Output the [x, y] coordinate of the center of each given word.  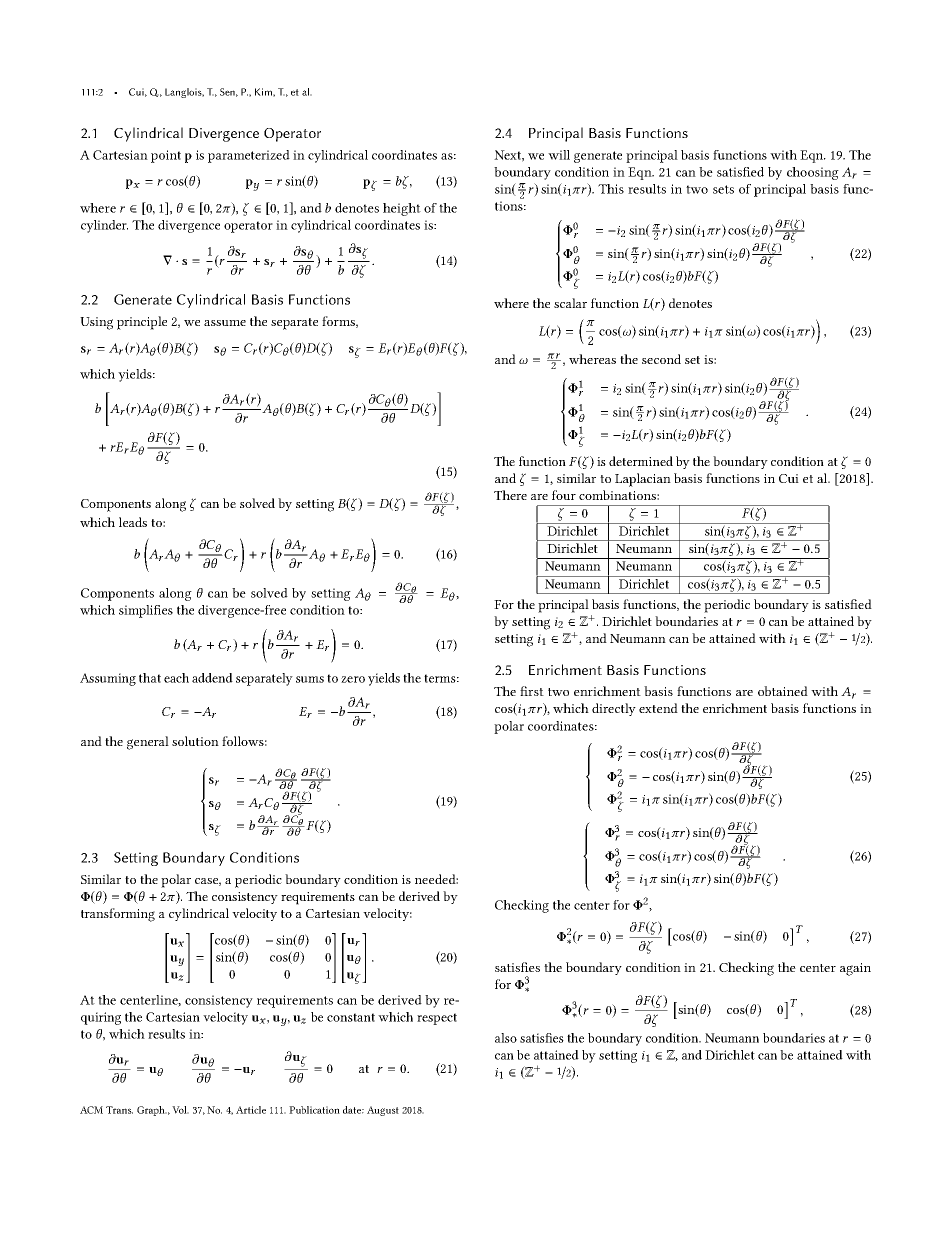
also [506, 1038]
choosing [813, 173]
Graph [152, 1111]
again [855, 969]
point [166, 156]
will [559, 155]
